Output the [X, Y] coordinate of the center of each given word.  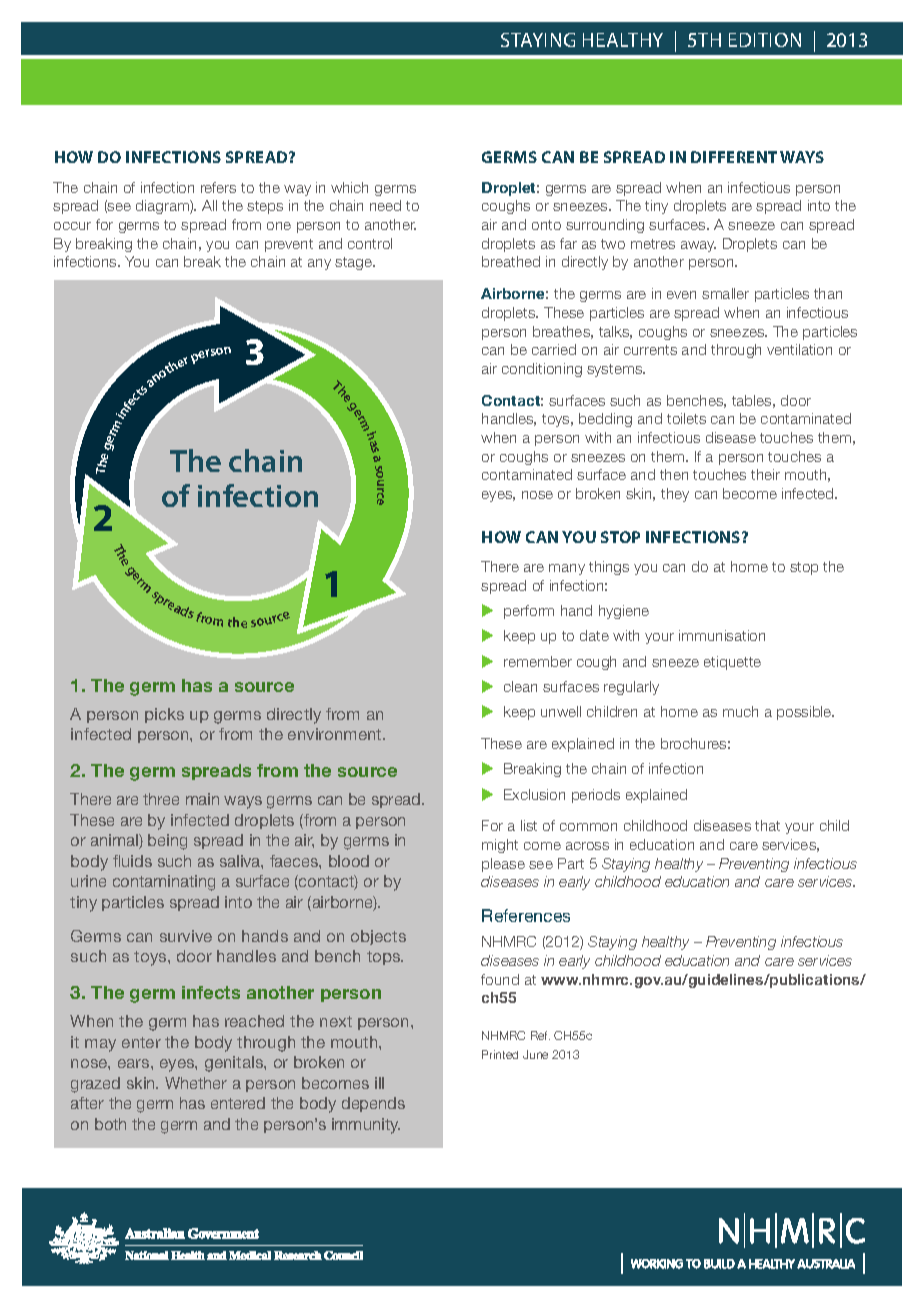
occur [72, 226]
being [167, 842]
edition [765, 40]
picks [164, 715]
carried [554, 349]
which [349, 187]
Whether [196, 1083]
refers [218, 187]
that [767, 825]
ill [379, 1083]
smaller [725, 293]
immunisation [722, 635]
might [500, 846]
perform [529, 612]
